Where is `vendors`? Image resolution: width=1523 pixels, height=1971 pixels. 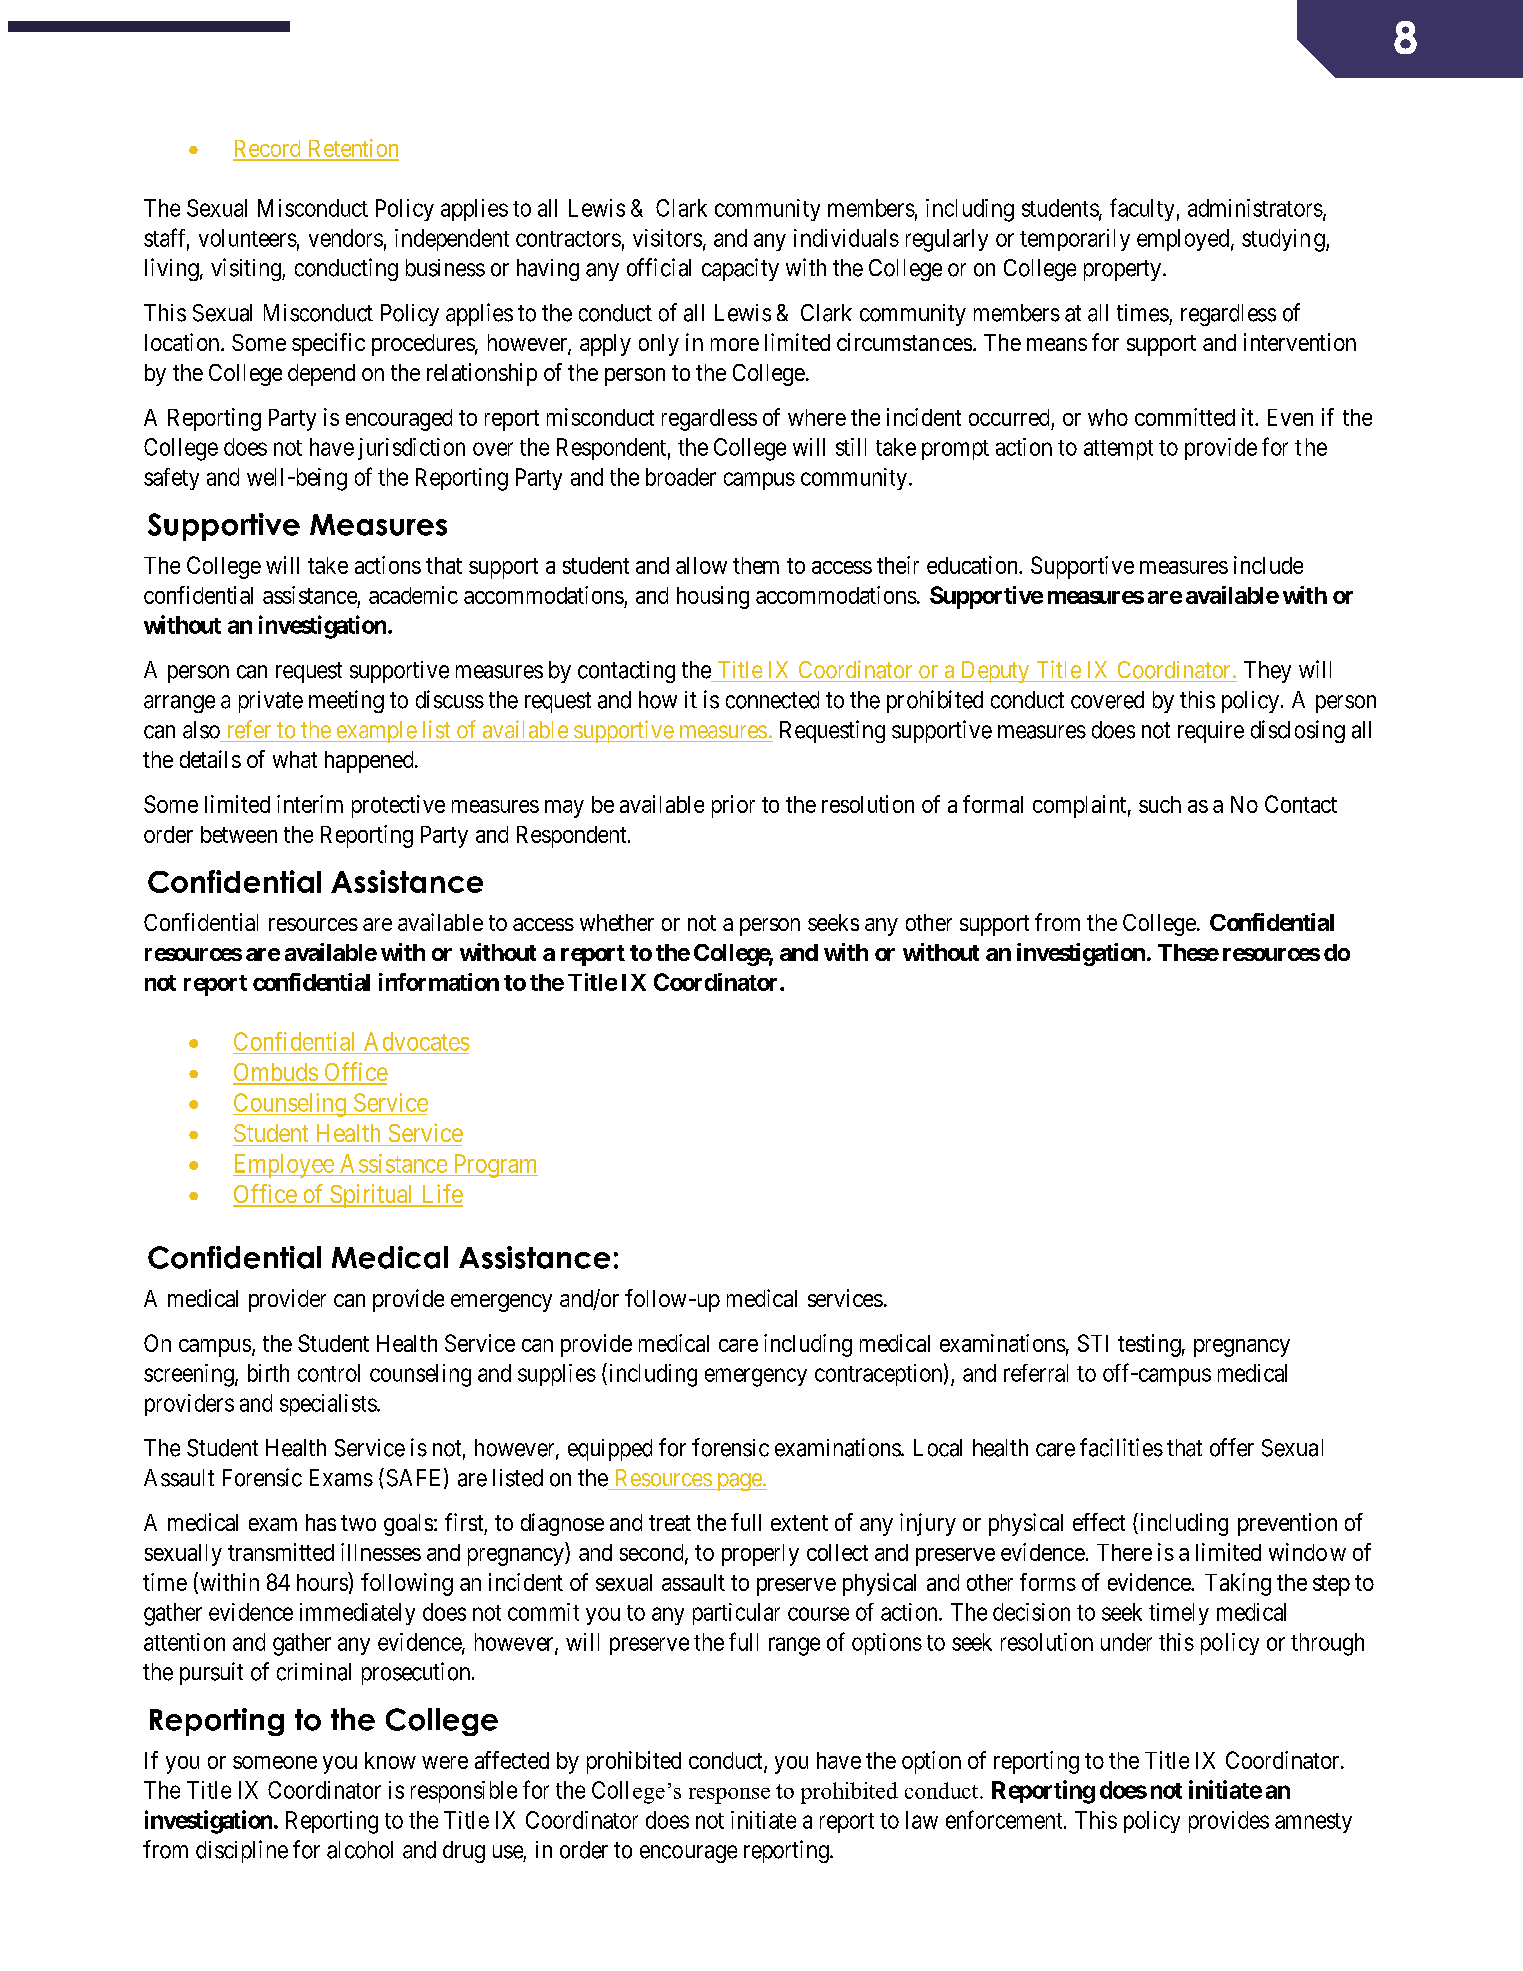 vendors is located at coordinates (346, 238).
